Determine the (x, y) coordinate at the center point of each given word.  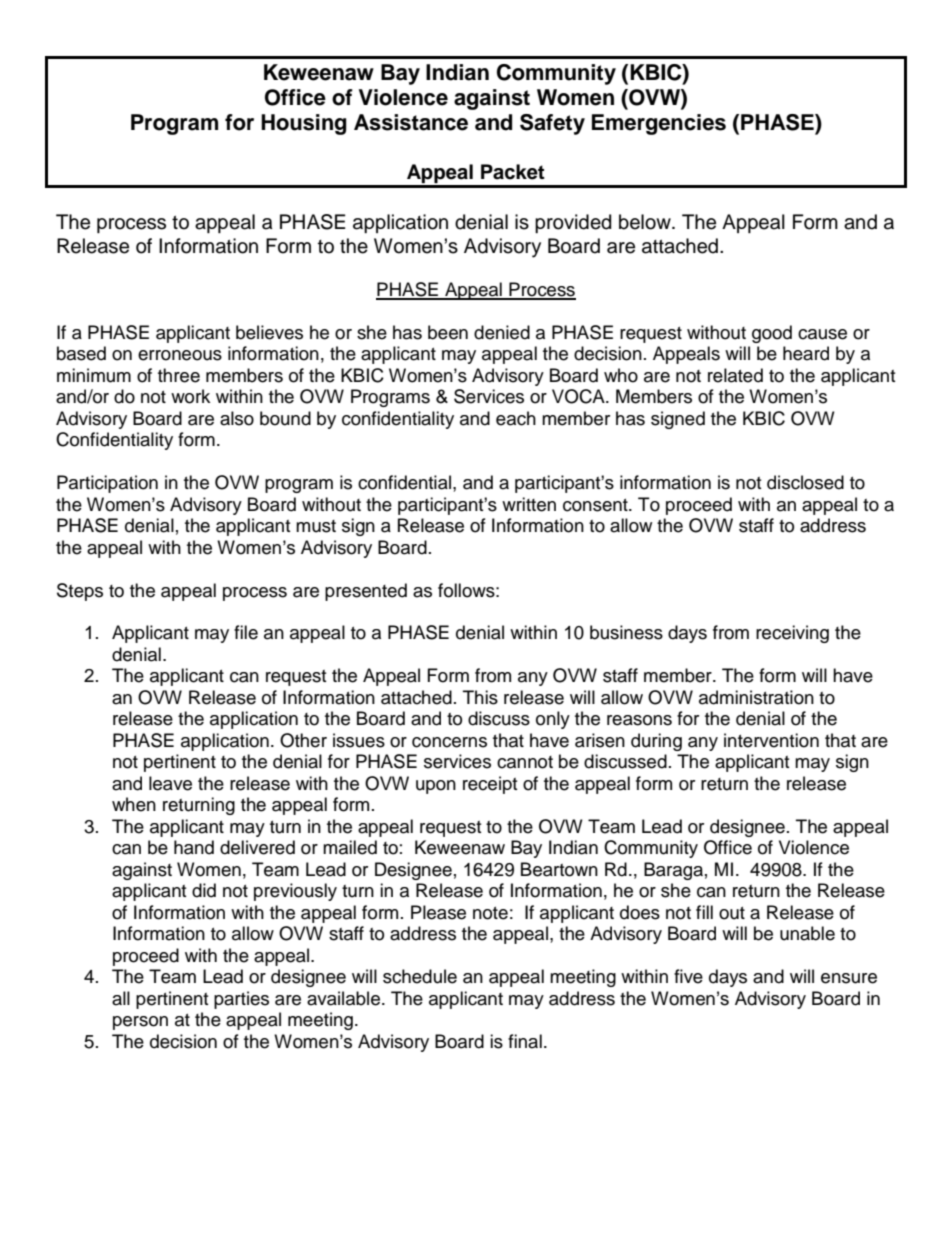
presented (366, 592)
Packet (513, 172)
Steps (80, 592)
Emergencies (659, 124)
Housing (304, 124)
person (140, 1023)
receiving (792, 634)
